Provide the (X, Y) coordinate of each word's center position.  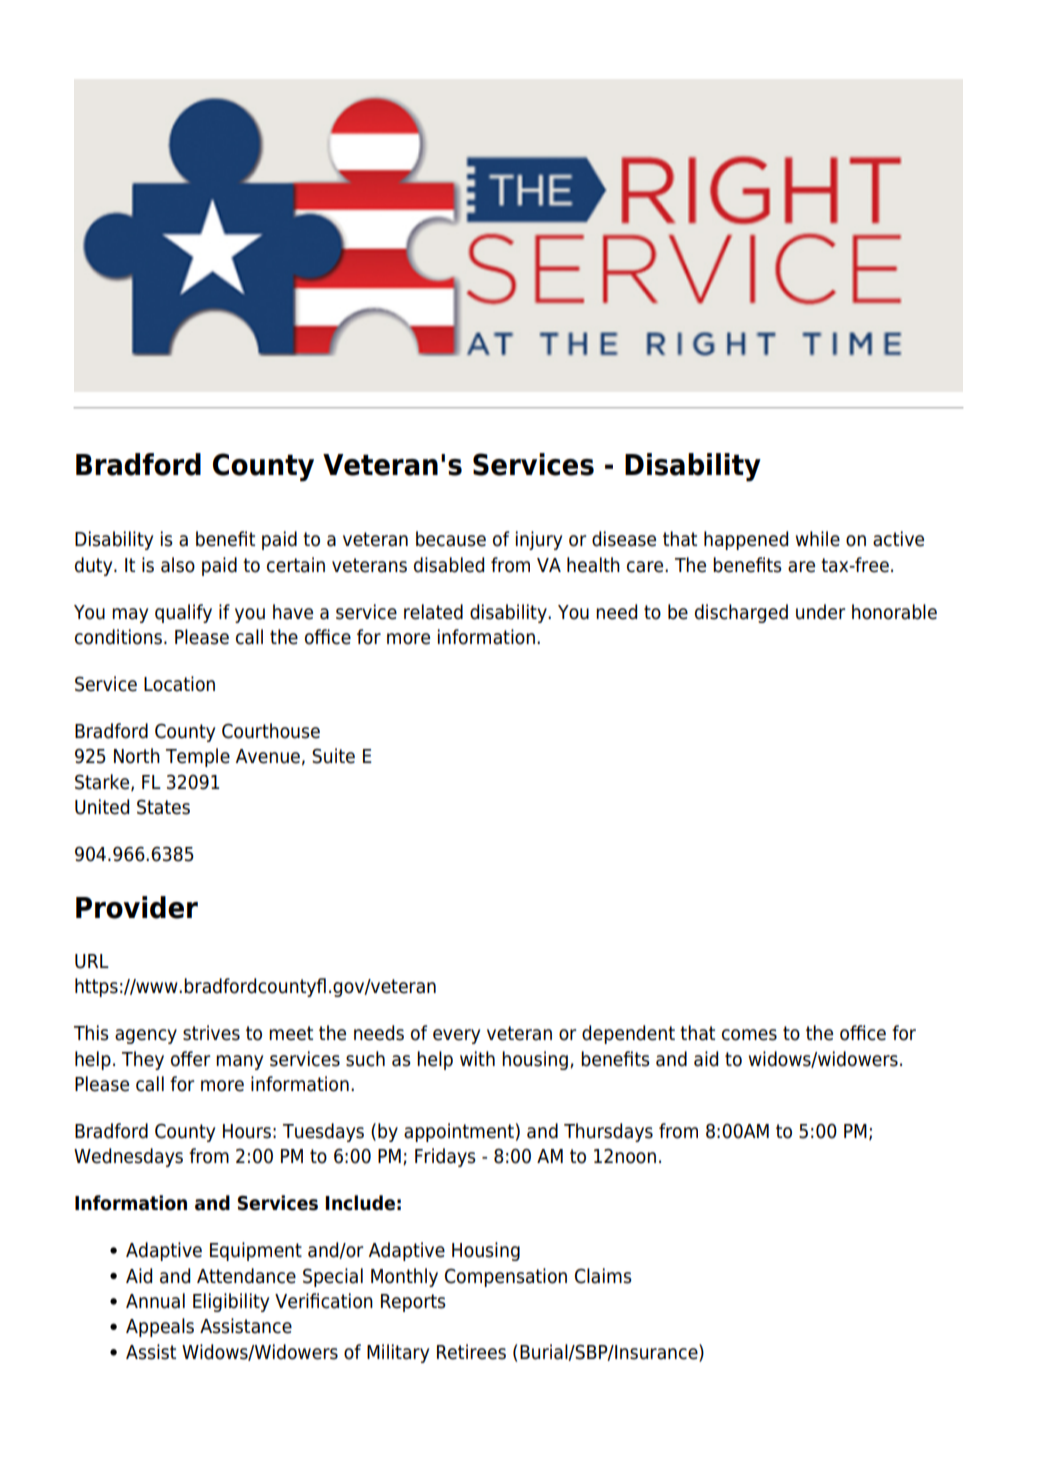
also (178, 565)
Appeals (160, 1327)
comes (749, 1035)
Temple (198, 757)
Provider (137, 907)
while (818, 539)
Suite (333, 756)
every (456, 1036)
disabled (449, 565)
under (821, 612)
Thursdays (608, 1132)
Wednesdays (128, 1157)
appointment (459, 1132)
